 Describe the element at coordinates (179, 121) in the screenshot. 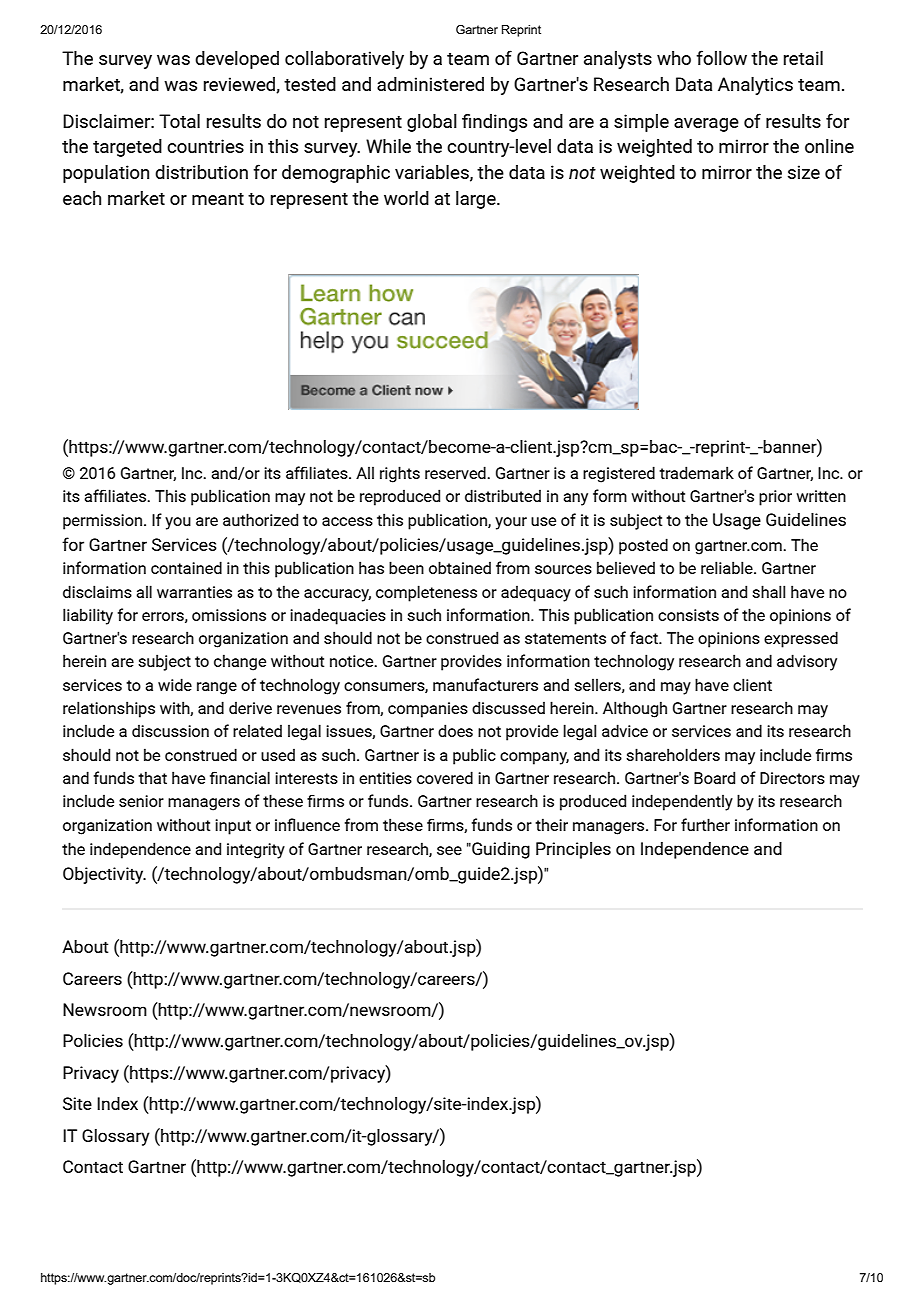

I see `Total` at that location.
